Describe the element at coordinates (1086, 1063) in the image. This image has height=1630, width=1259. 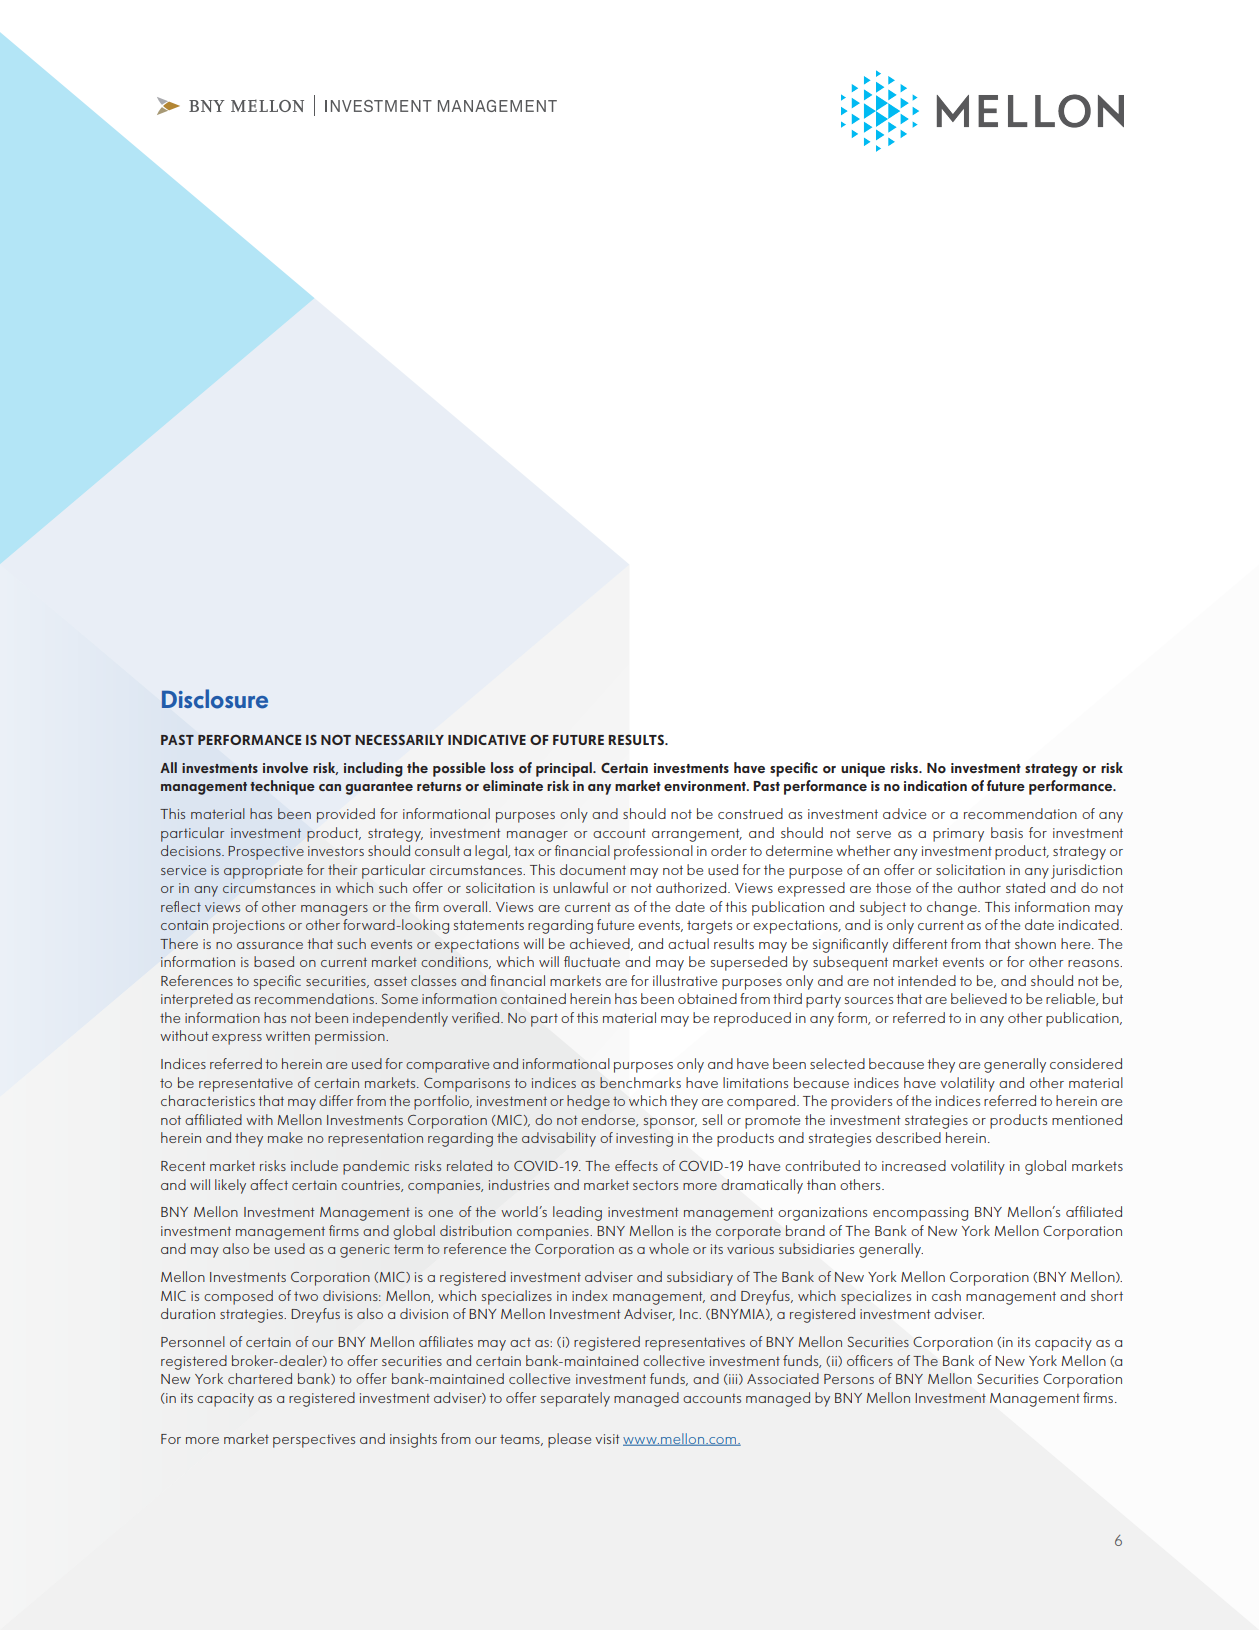
I see `considered` at that location.
